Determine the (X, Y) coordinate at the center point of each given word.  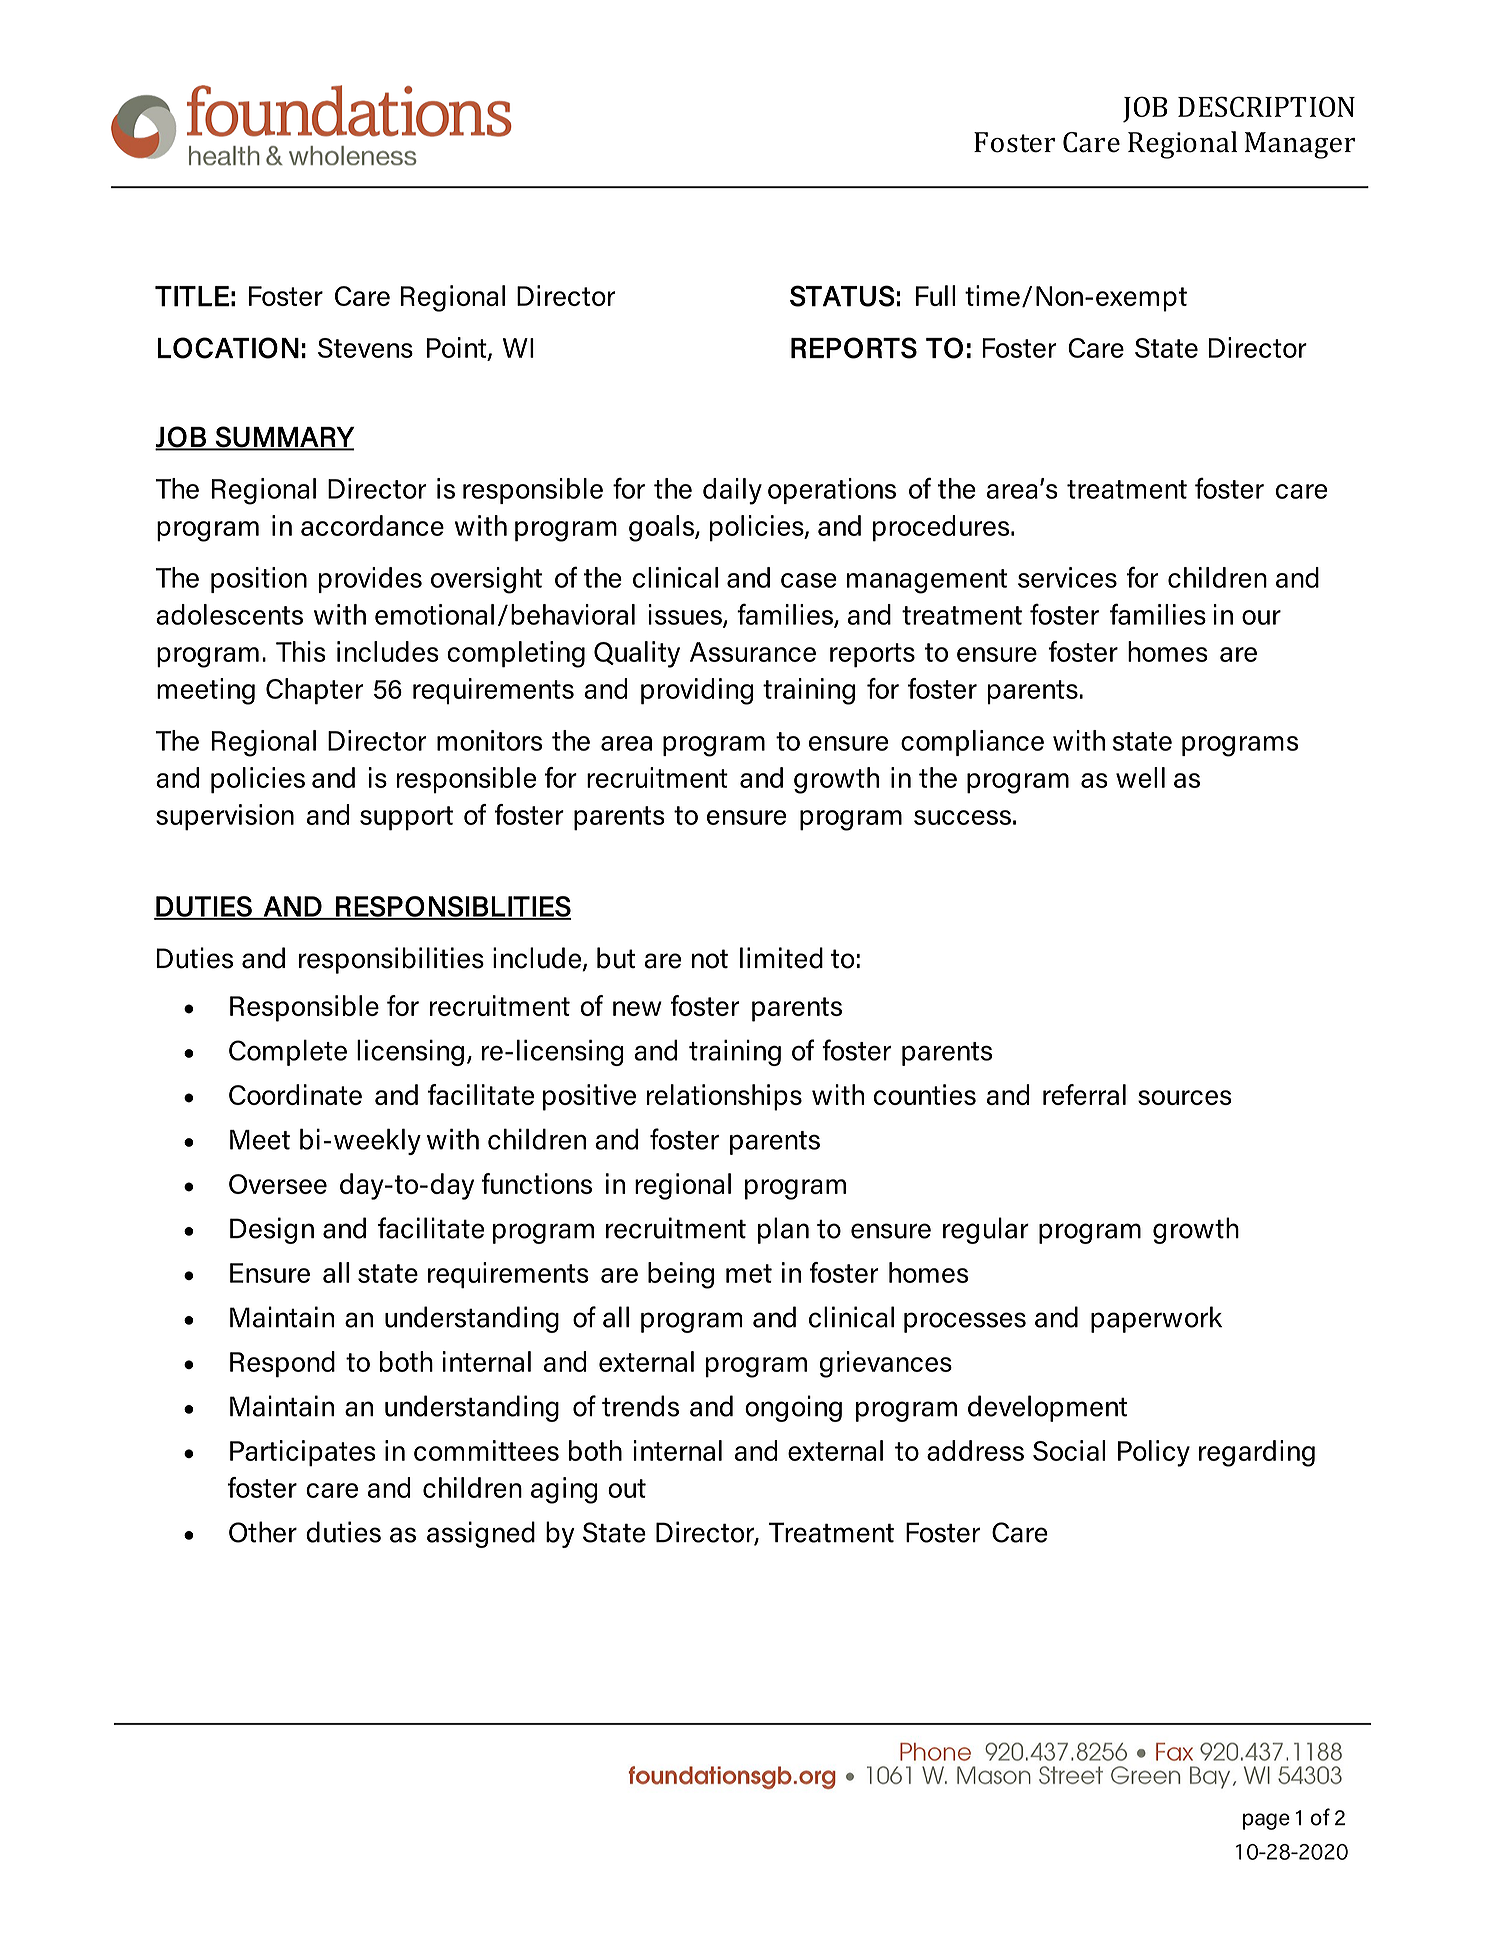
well (1140, 777)
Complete (288, 1052)
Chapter (314, 691)
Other (263, 1532)
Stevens (365, 348)
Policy (1154, 1453)
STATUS (842, 296)
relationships (724, 1097)
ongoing (793, 1408)
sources (1185, 1097)
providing (697, 691)
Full (936, 295)
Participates (303, 1453)
